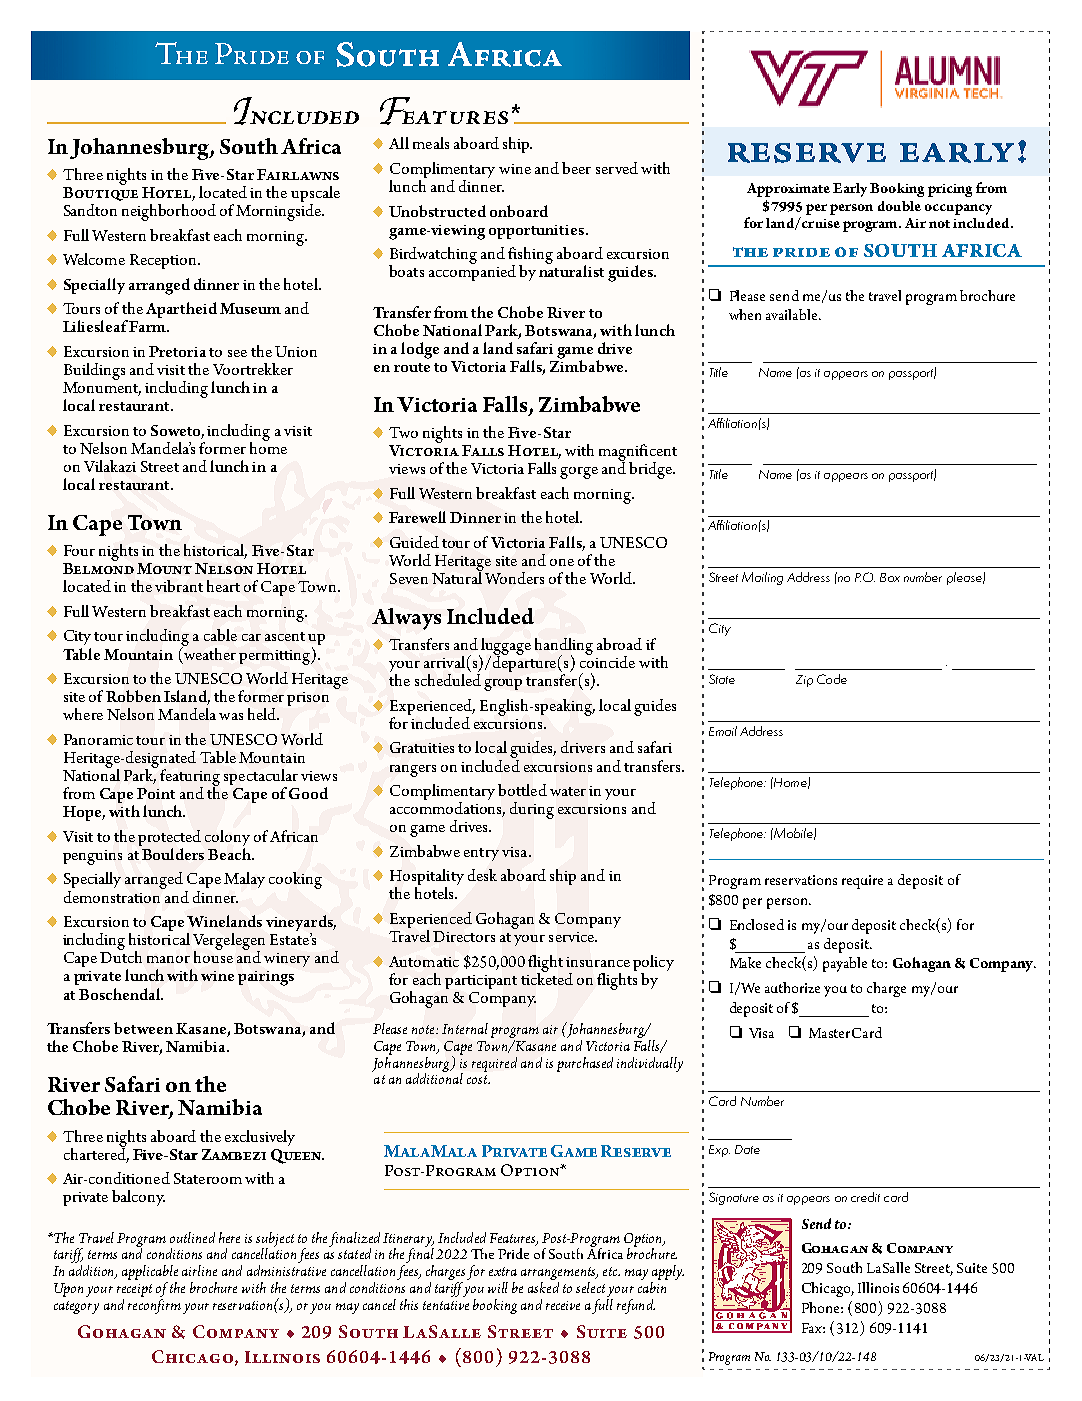 This screenshot has width=1082, height=1401. I want to click on onboard, so click(519, 211).
